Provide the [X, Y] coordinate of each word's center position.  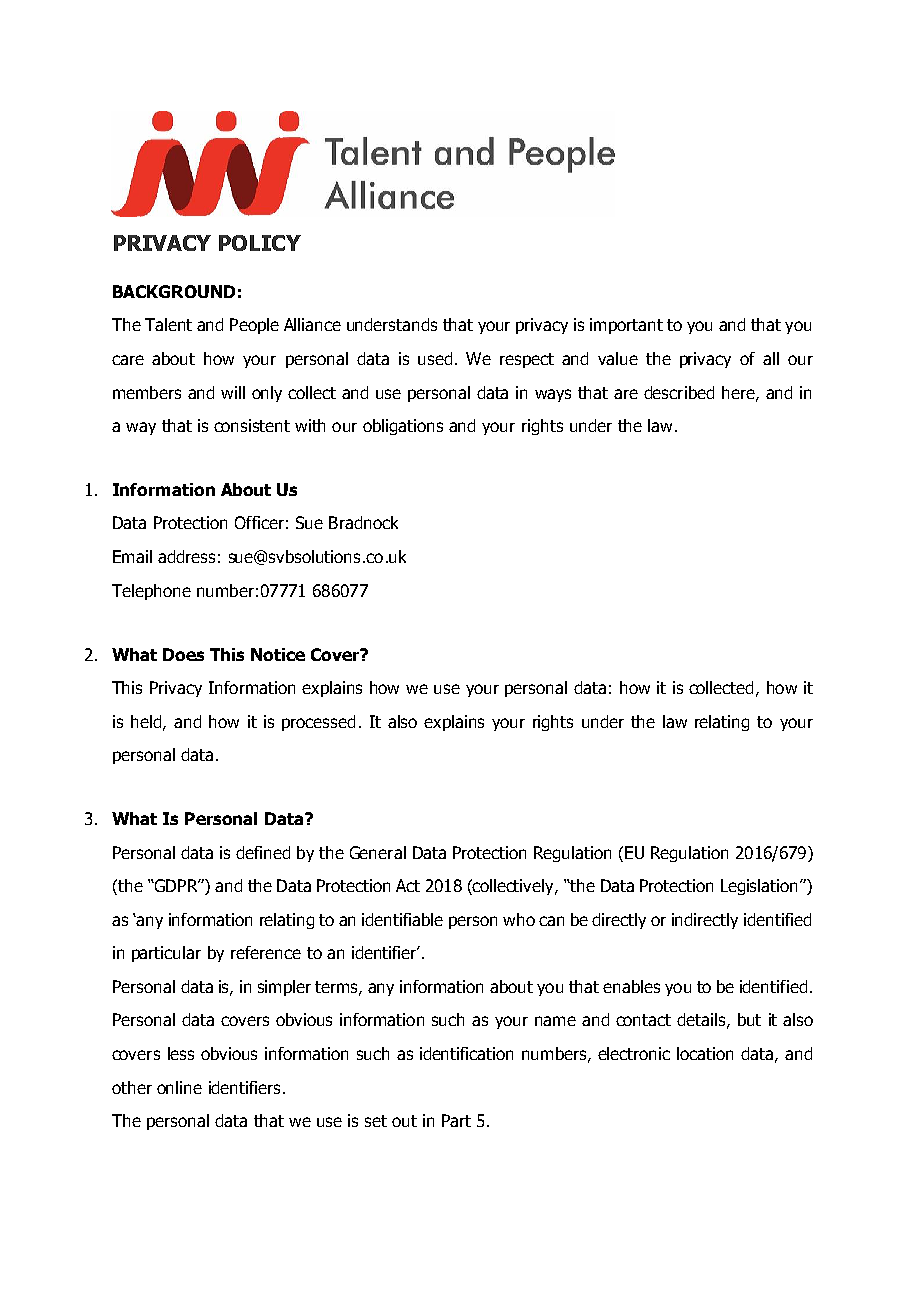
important [626, 326]
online [179, 1087]
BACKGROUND [174, 291]
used [435, 358]
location [705, 1053]
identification [466, 1053]
